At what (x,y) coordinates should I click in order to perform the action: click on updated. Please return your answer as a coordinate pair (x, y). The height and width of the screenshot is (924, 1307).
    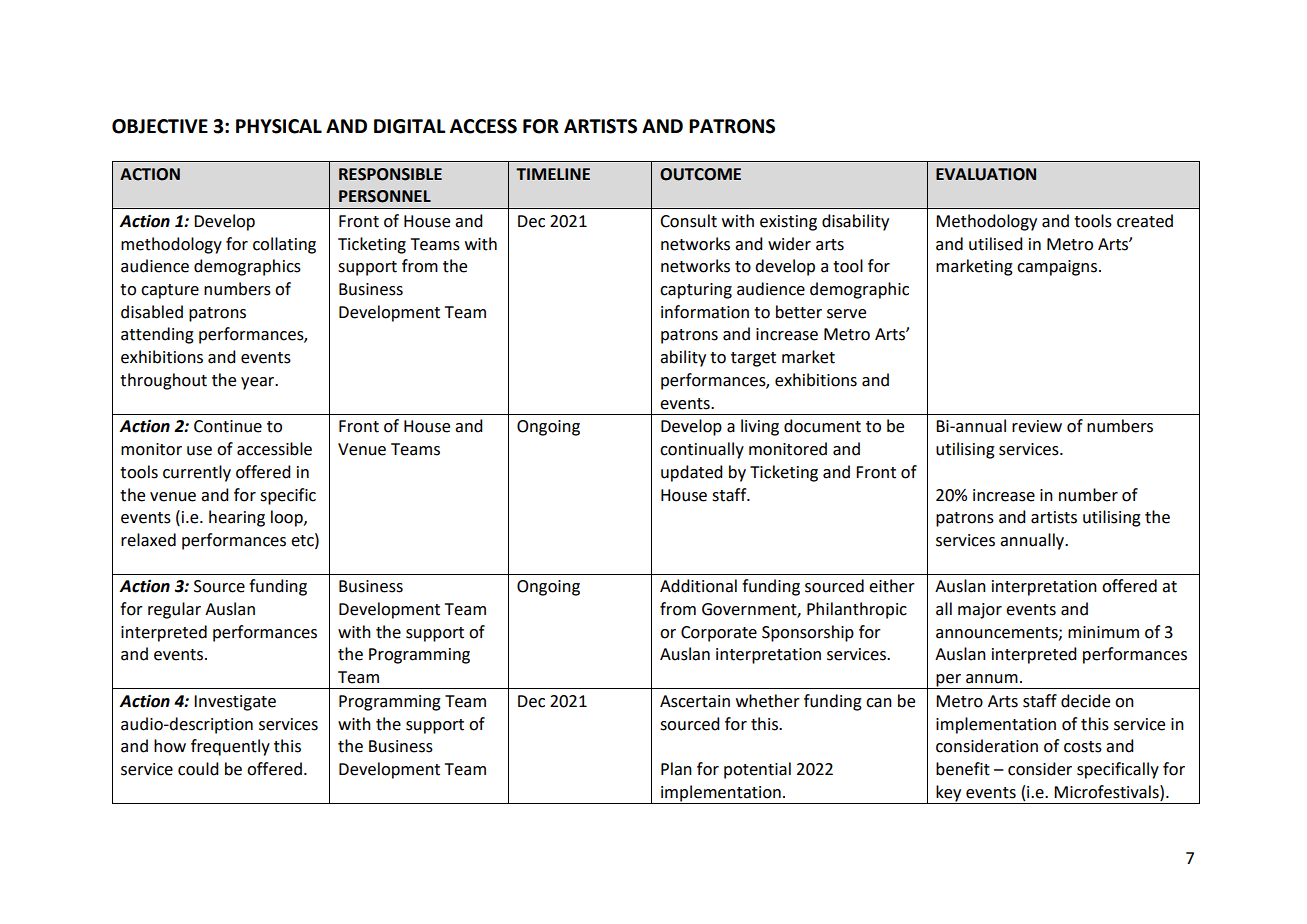
    Looking at the image, I should click on (692, 473).
